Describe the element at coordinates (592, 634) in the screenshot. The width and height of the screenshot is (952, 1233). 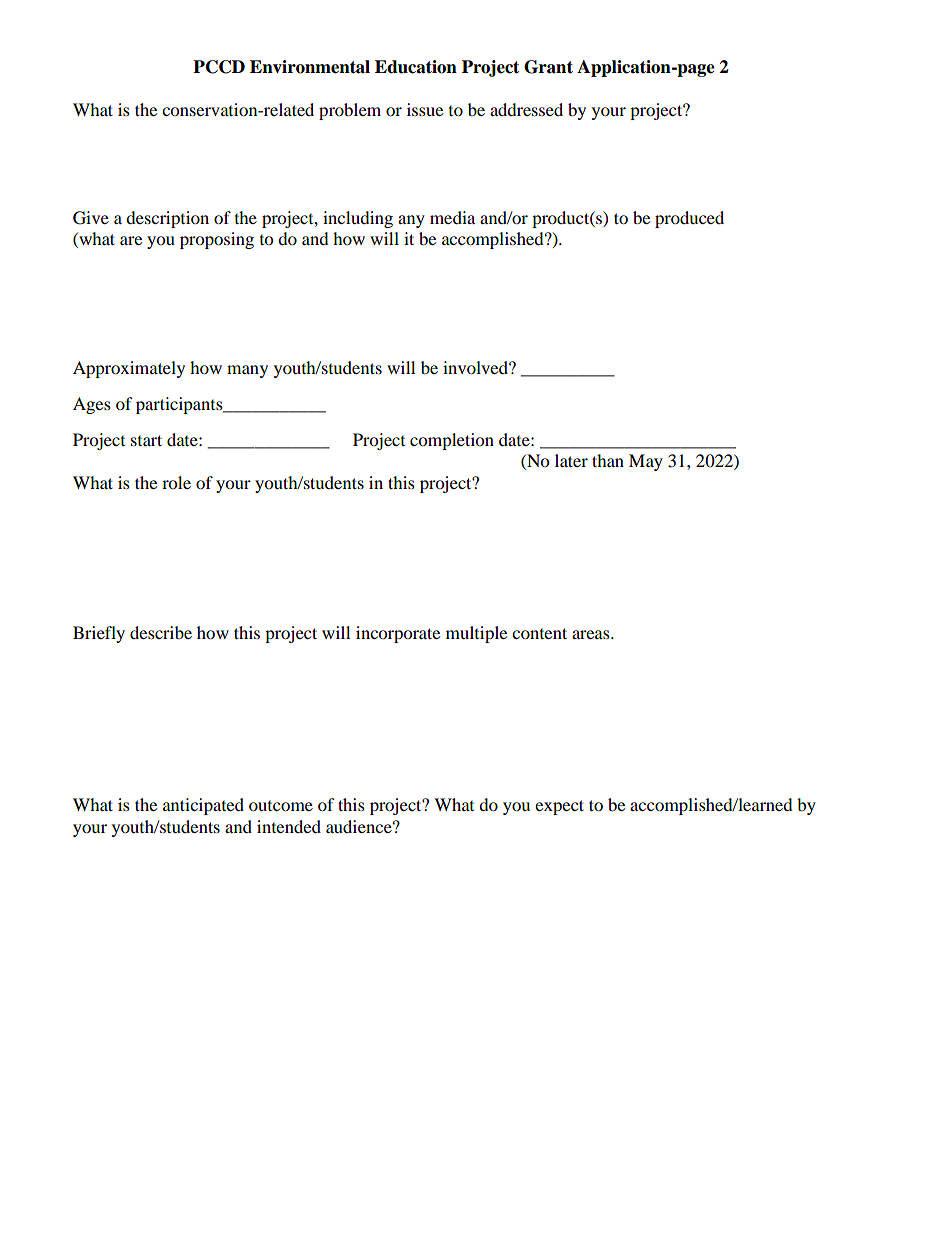
I see `areas` at that location.
